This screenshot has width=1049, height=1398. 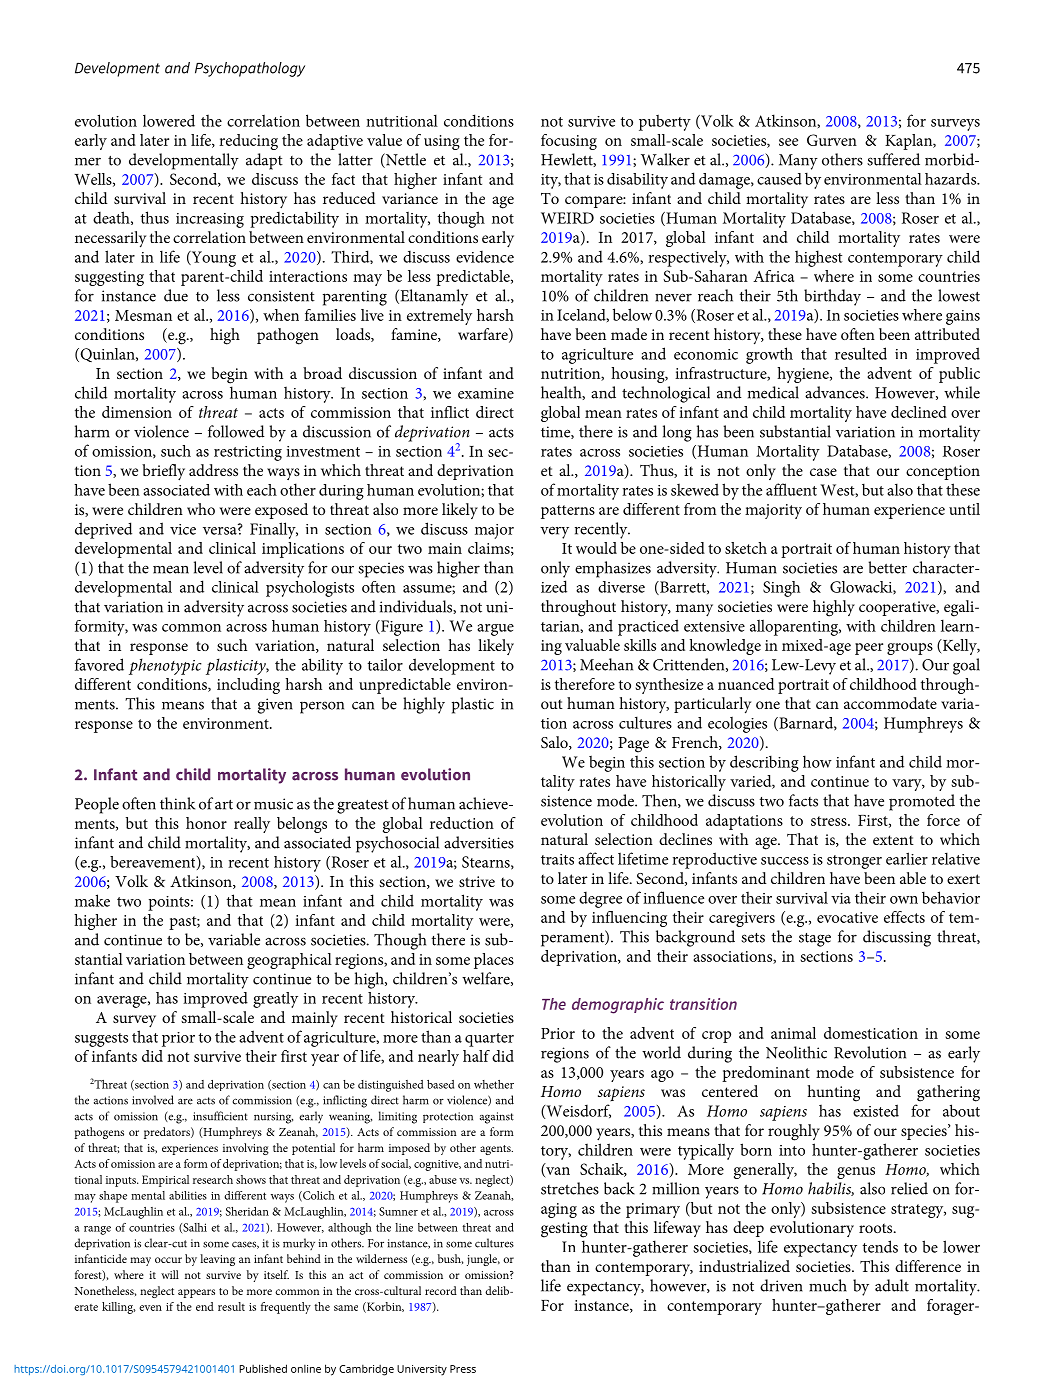 What do you see at coordinates (887, 567) in the screenshot?
I see `better` at bounding box center [887, 567].
